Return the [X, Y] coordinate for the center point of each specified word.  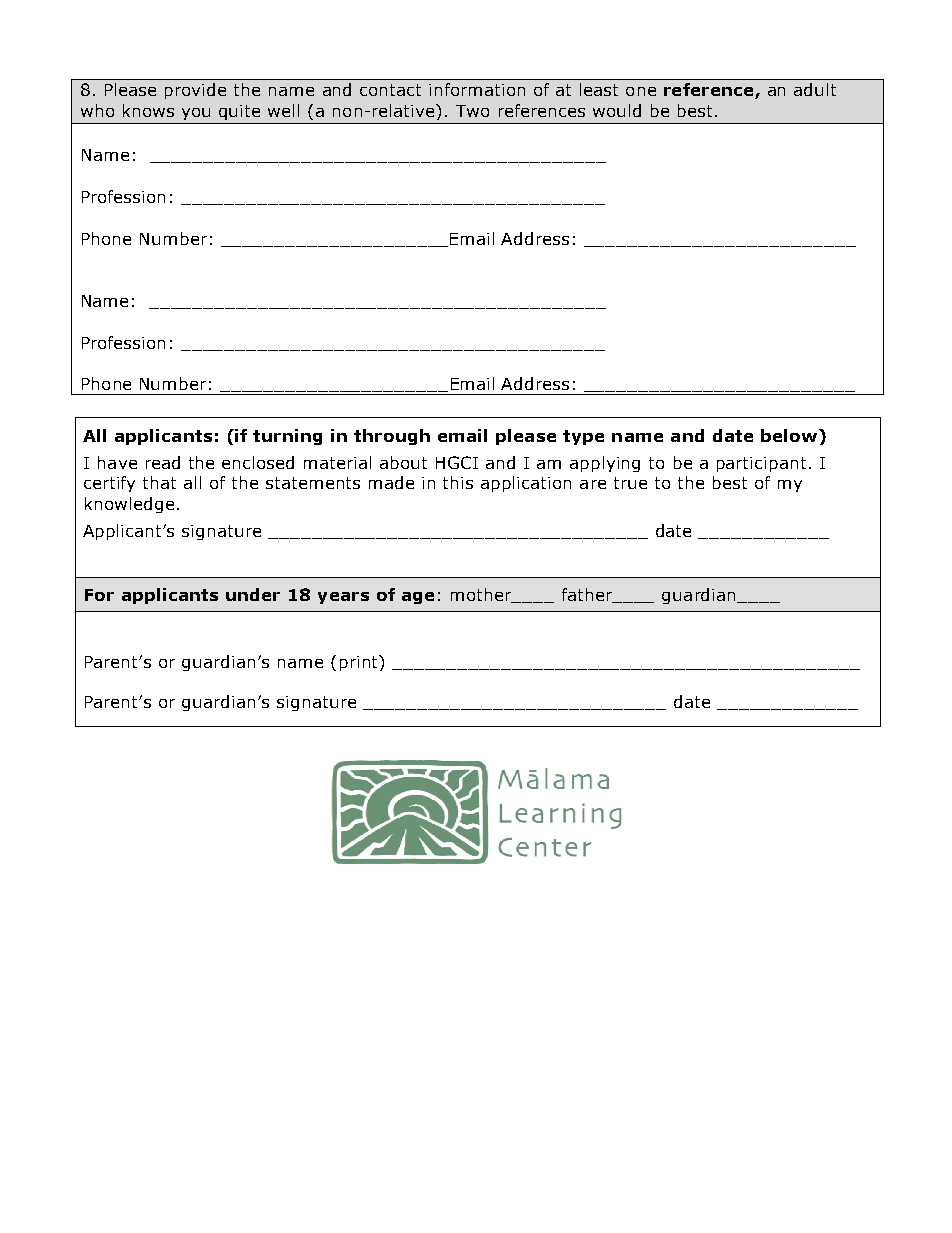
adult [815, 89]
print [360, 663]
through [392, 437]
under [253, 594]
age [418, 598]
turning [287, 437]
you [196, 114]
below [790, 435]
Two [472, 111]
